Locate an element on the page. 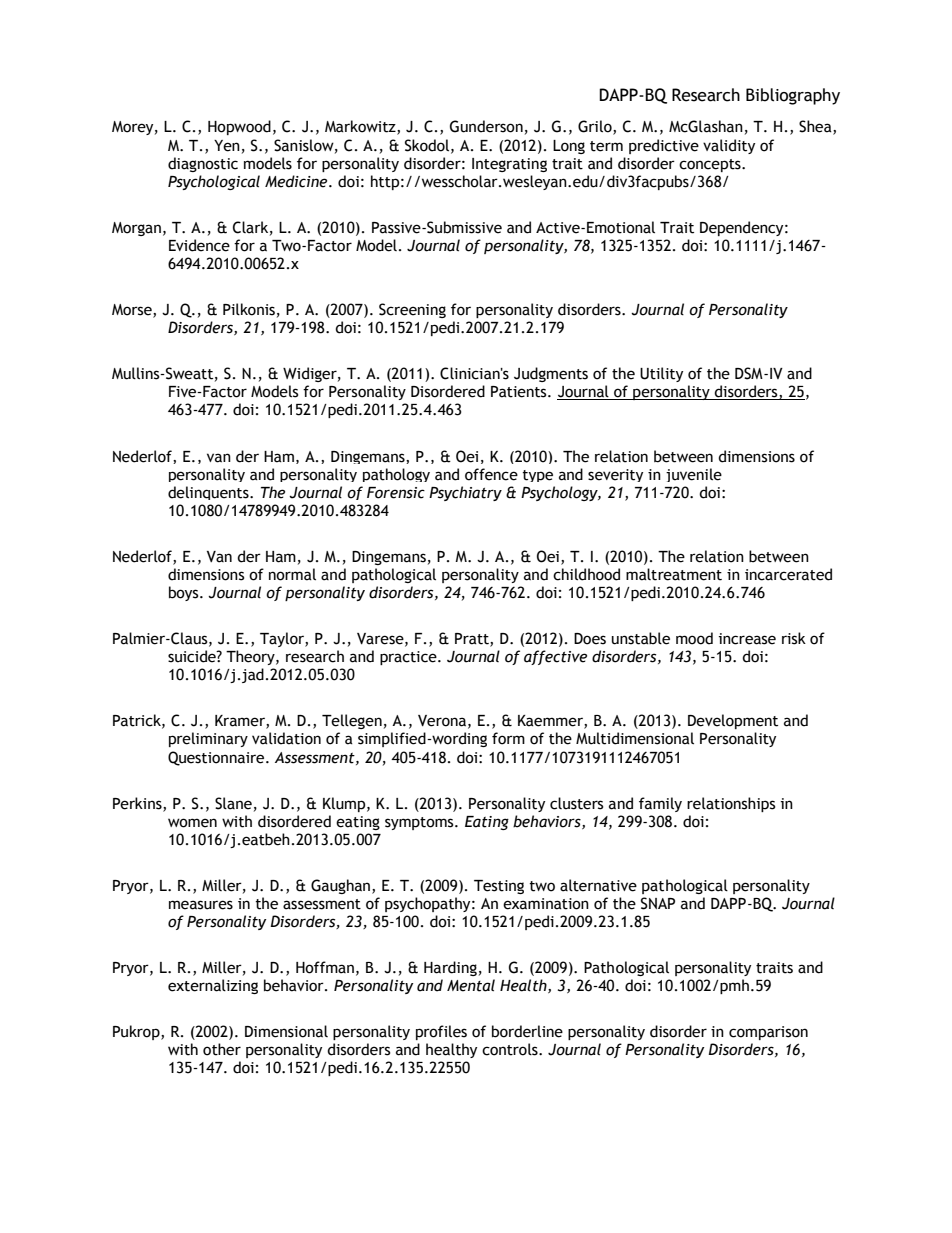  Screening is located at coordinates (412, 310).
